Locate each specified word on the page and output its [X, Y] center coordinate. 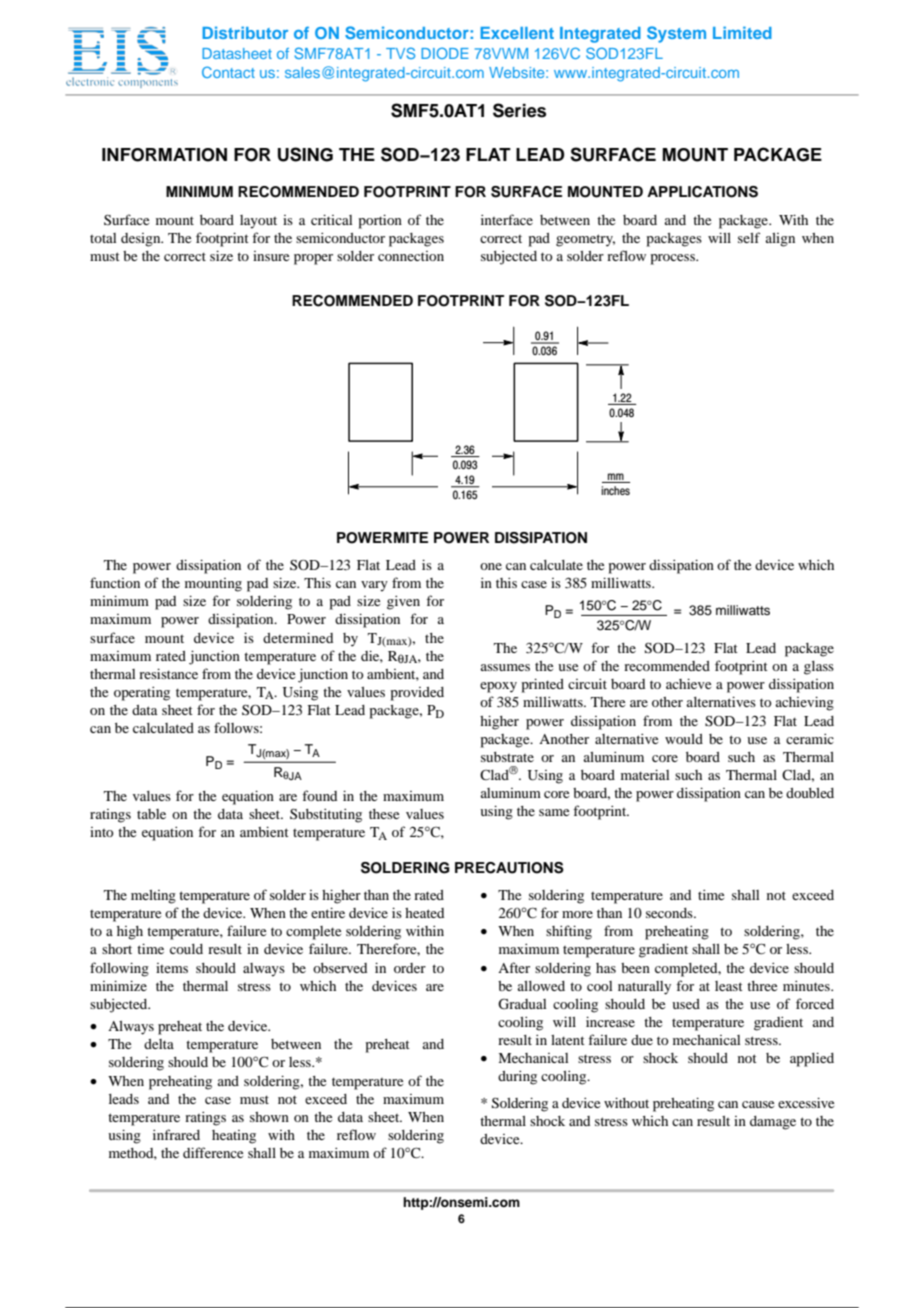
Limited [742, 32]
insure [271, 256]
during [517, 1078]
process [674, 259]
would [684, 739]
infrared [176, 1134]
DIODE [445, 53]
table [151, 814]
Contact [228, 72]
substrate [507, 757]
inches [615, 490]
